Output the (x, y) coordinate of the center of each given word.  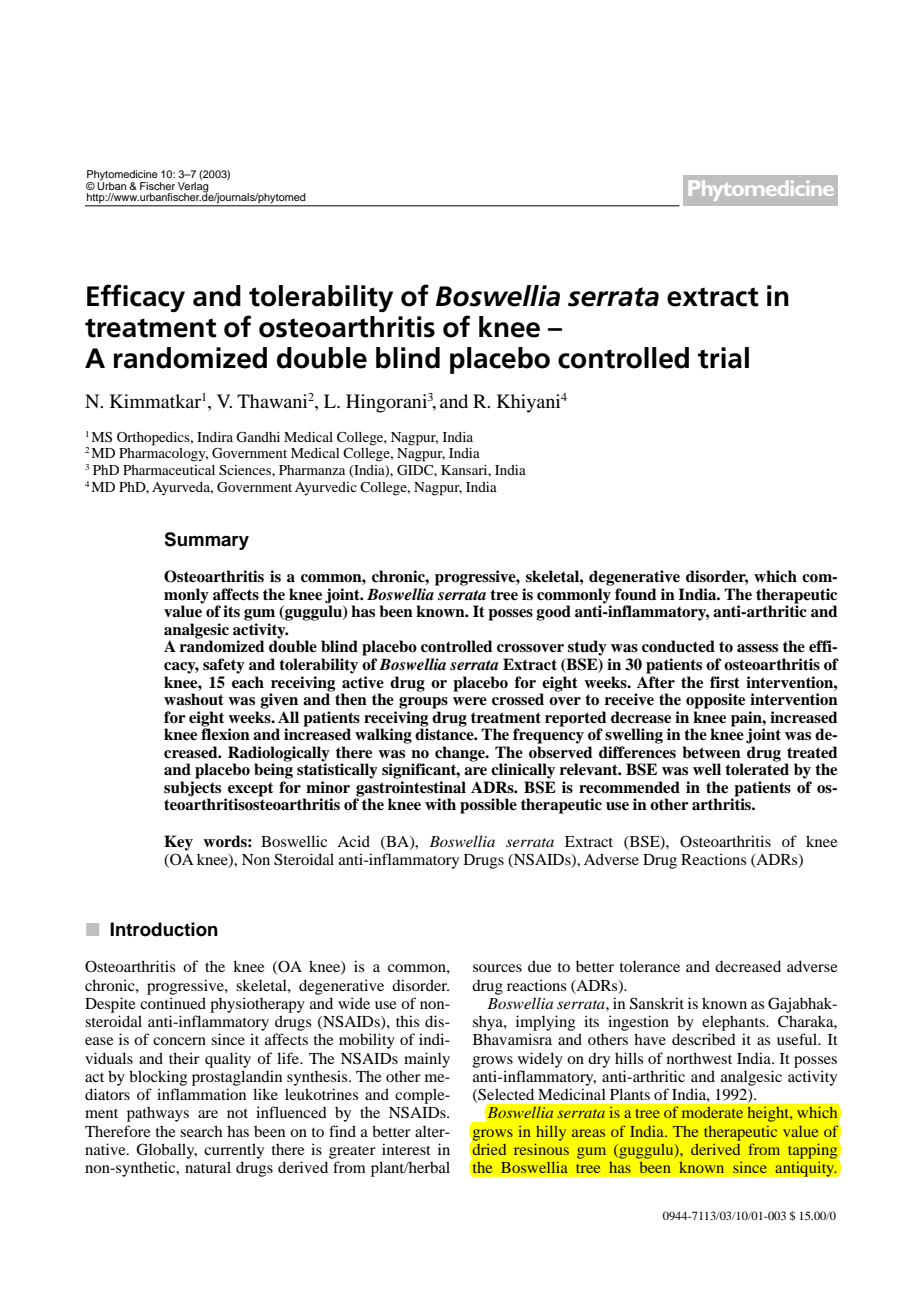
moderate (712, 1112)
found (636, 594)
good (553, 613)
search (201, 1131)
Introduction (164, 929)
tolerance (650, 966)
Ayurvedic (326, 489)
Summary (206, 541)
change (461, 754)
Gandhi (258, 437)
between (712, 752)
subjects (192, 790)
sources (497, 968)
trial (723, 358)
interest (406, 1149)
